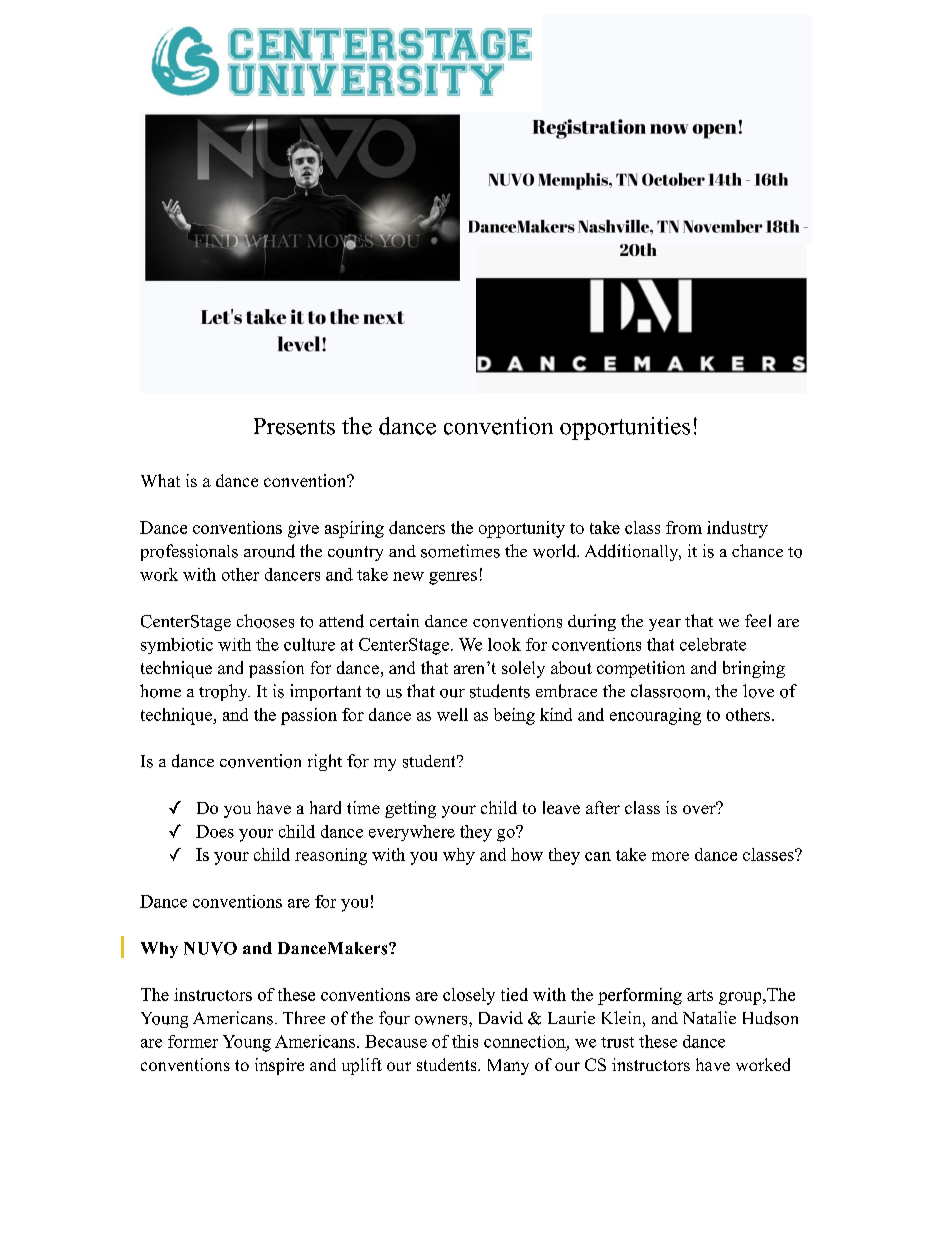  I want to click on Does, so click(215, 831).
